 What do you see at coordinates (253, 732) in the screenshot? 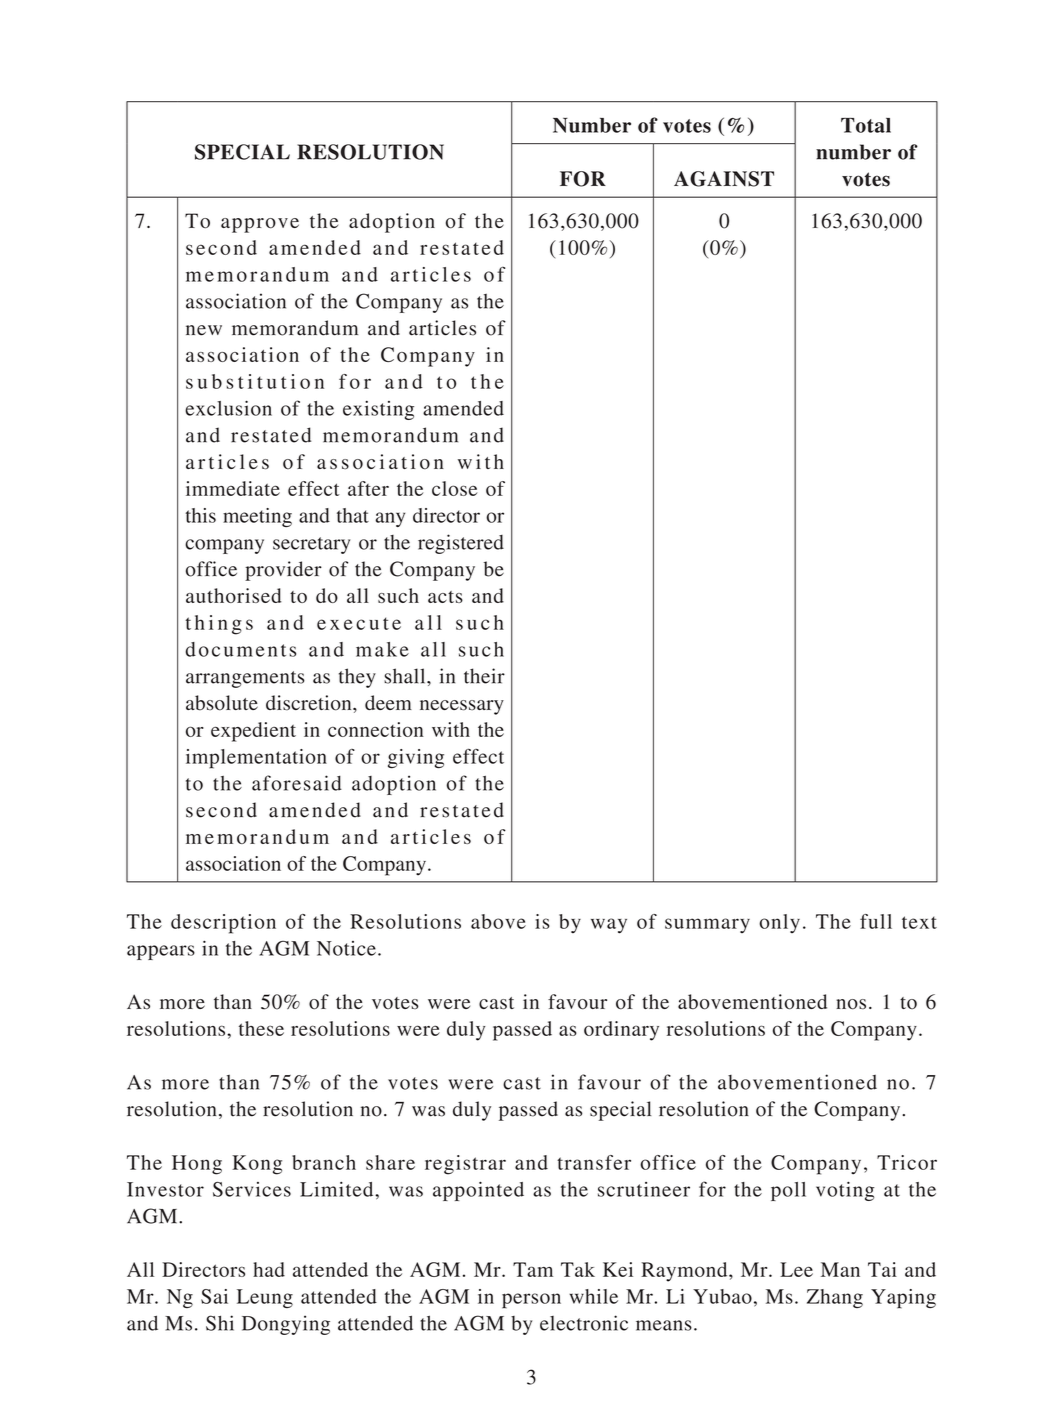
I see `expedient` at bounding box center [253, 732].
